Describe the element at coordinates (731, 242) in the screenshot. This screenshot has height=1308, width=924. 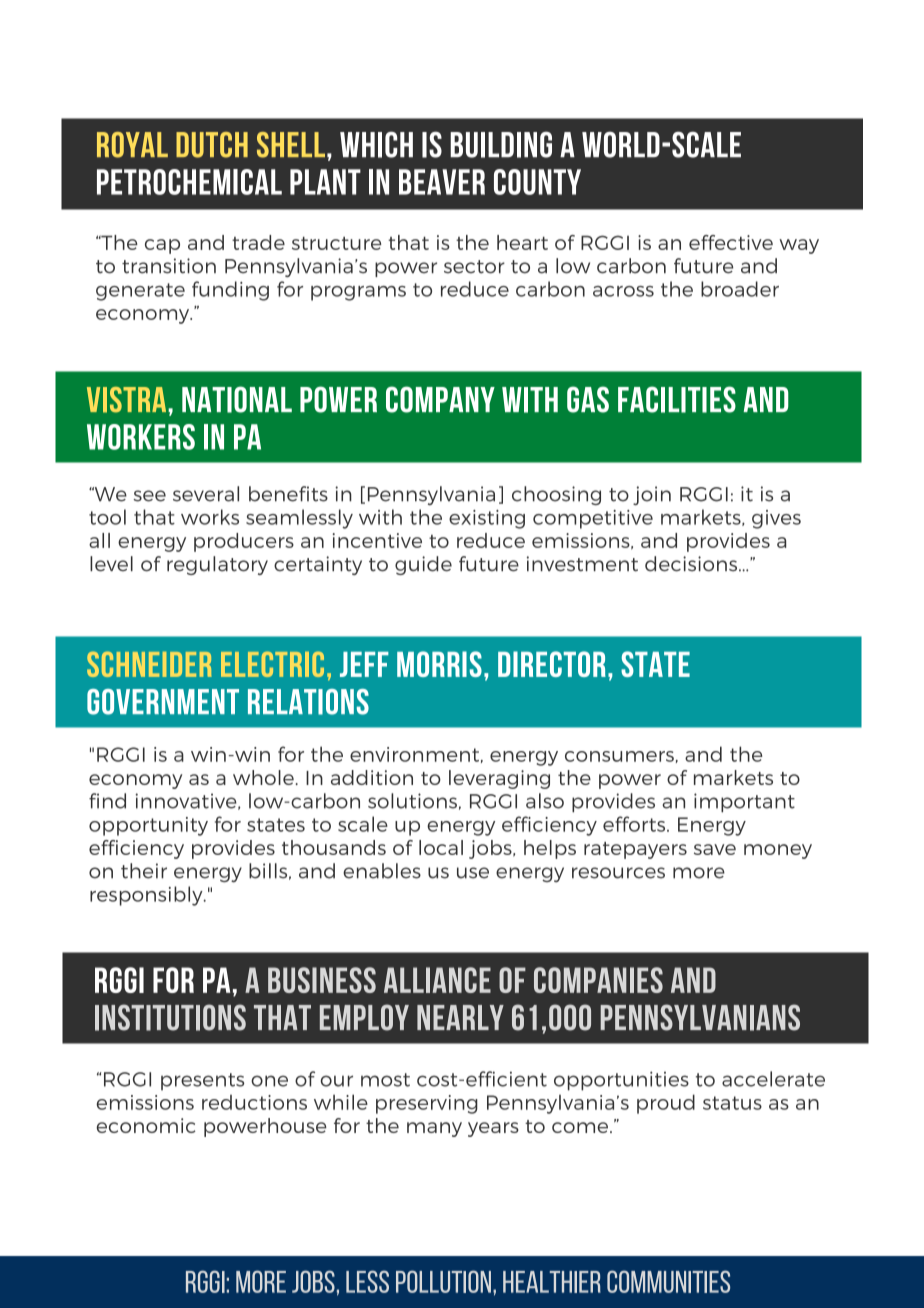
I see `effective` at that location.
